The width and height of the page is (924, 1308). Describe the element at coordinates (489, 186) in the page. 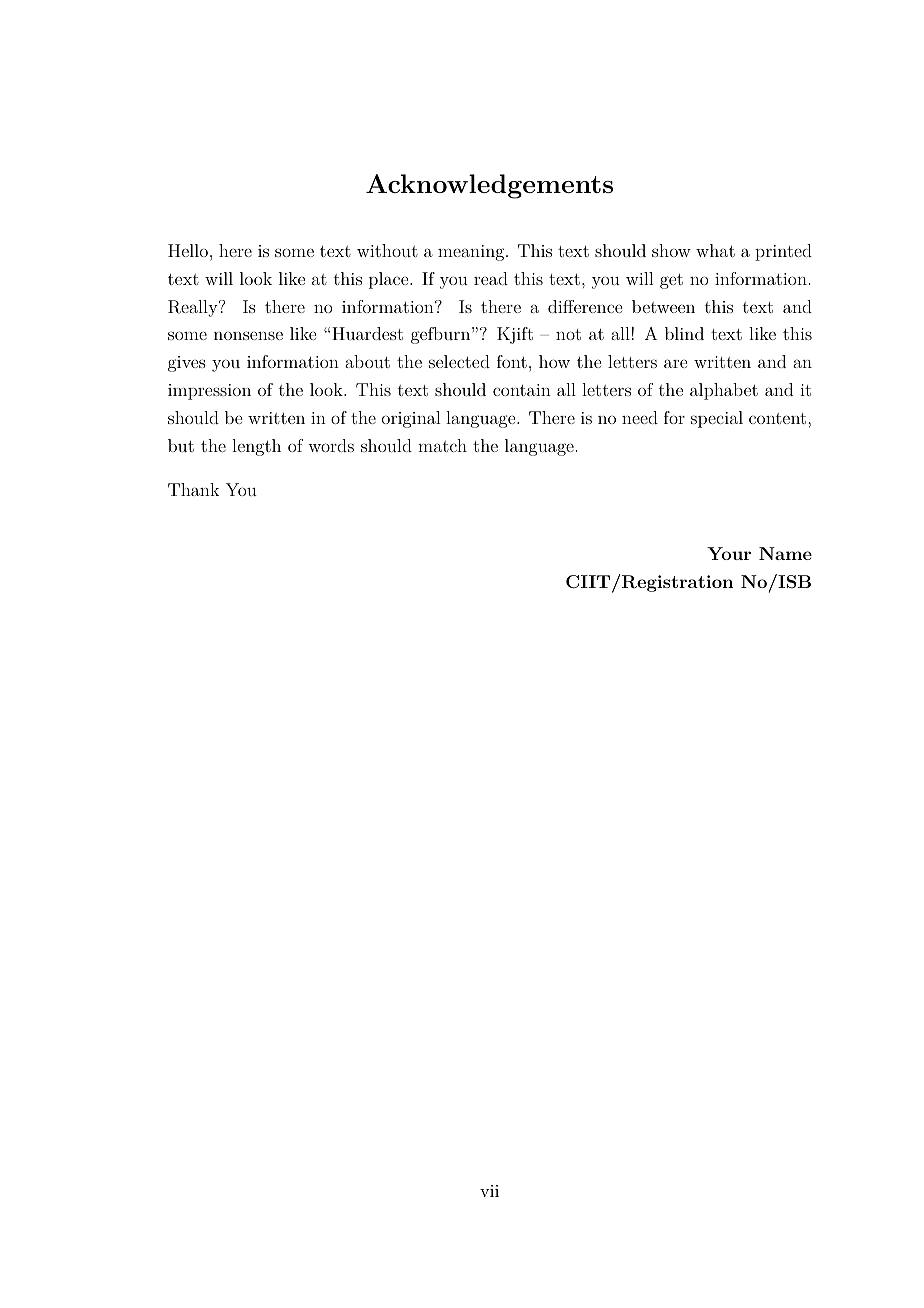

I see `Acknowledgements` at that location.
